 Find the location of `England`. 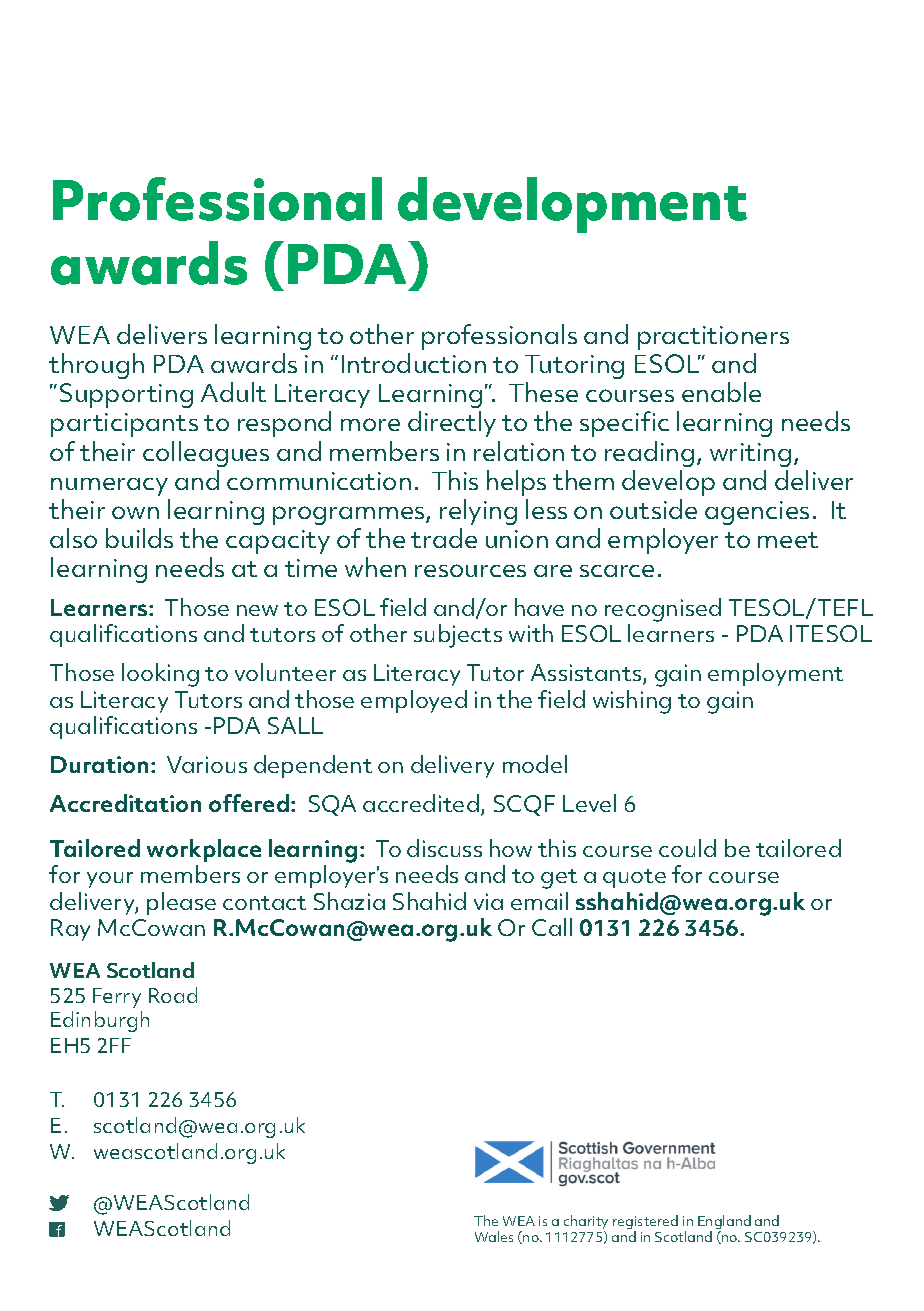

England is located at coordinates (724, 1223).
